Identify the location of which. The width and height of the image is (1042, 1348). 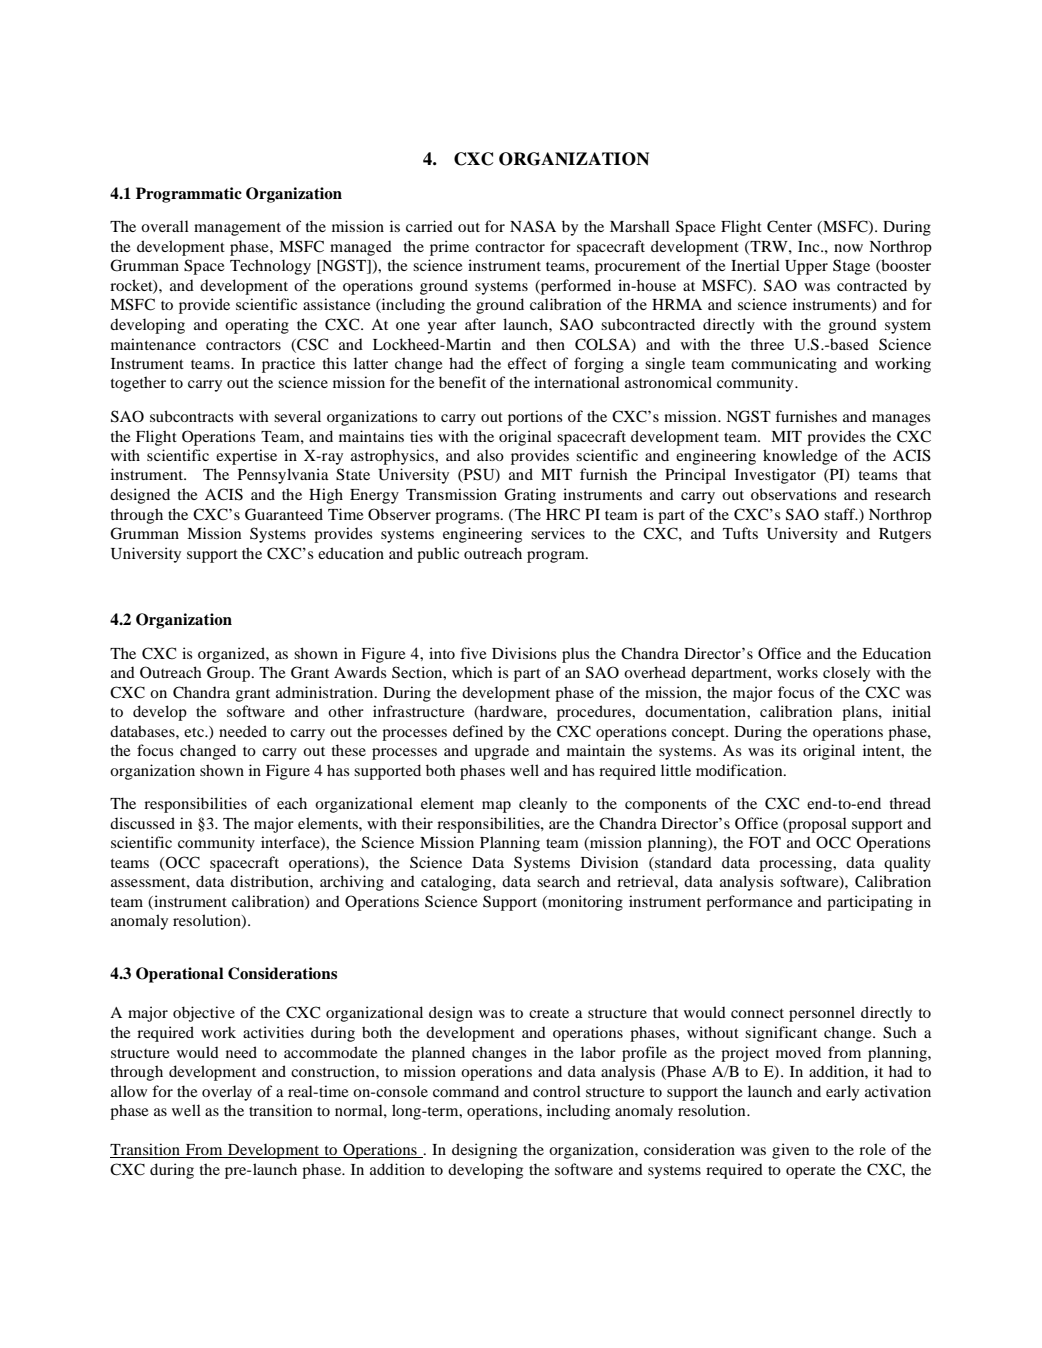
(472, 672).
